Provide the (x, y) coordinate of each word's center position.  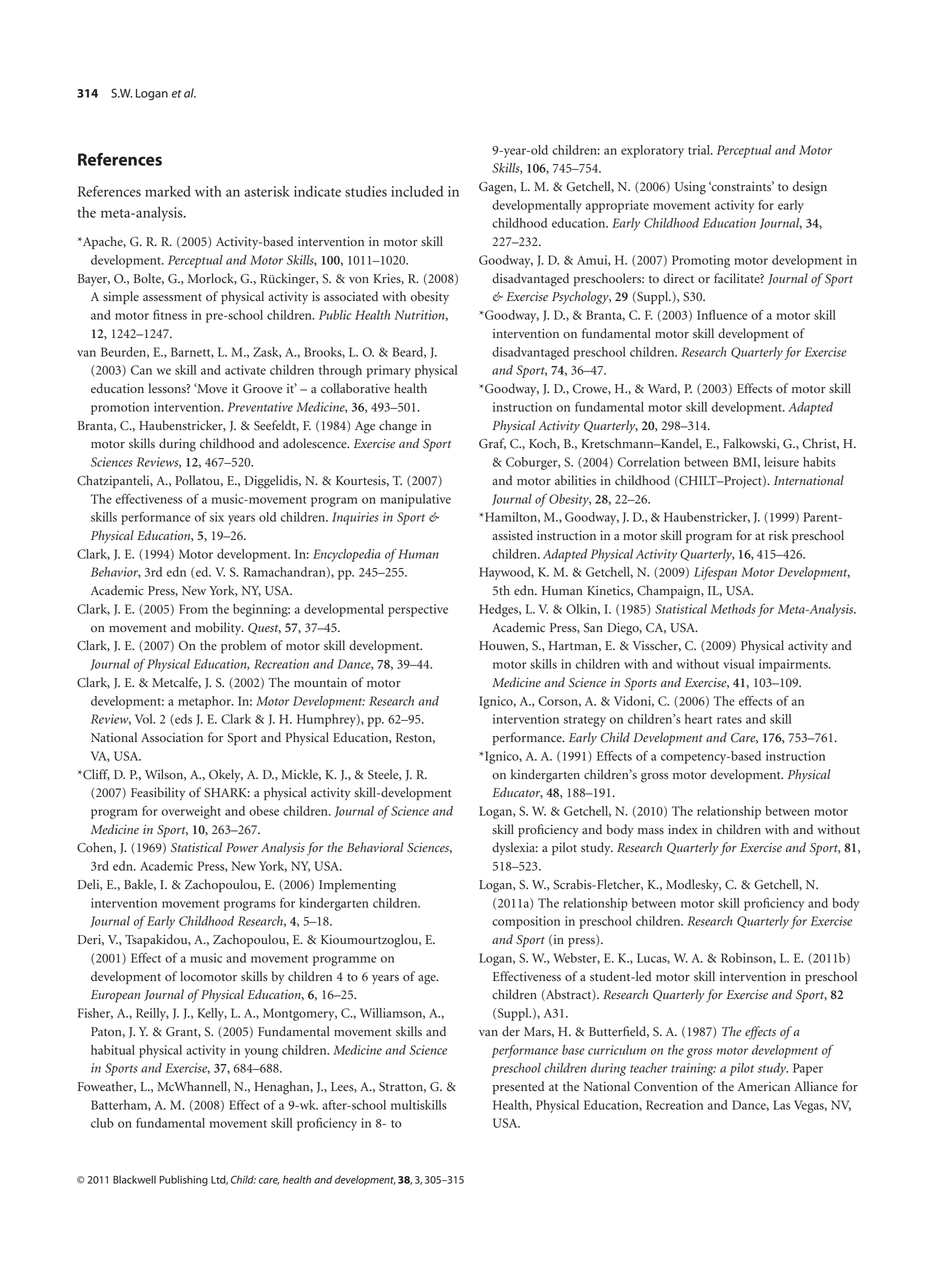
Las (781, 1105)
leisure (781, 462)
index (683, 829)
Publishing (183, 1180)
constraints (741, 186)
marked (168, 191)
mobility (219, 628)
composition (526, 922)
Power (242, 847)
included (417, 191)
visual (738, 664)
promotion (120, 408)
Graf (492, 444)
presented (518, 1087)
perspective (418, 610)
